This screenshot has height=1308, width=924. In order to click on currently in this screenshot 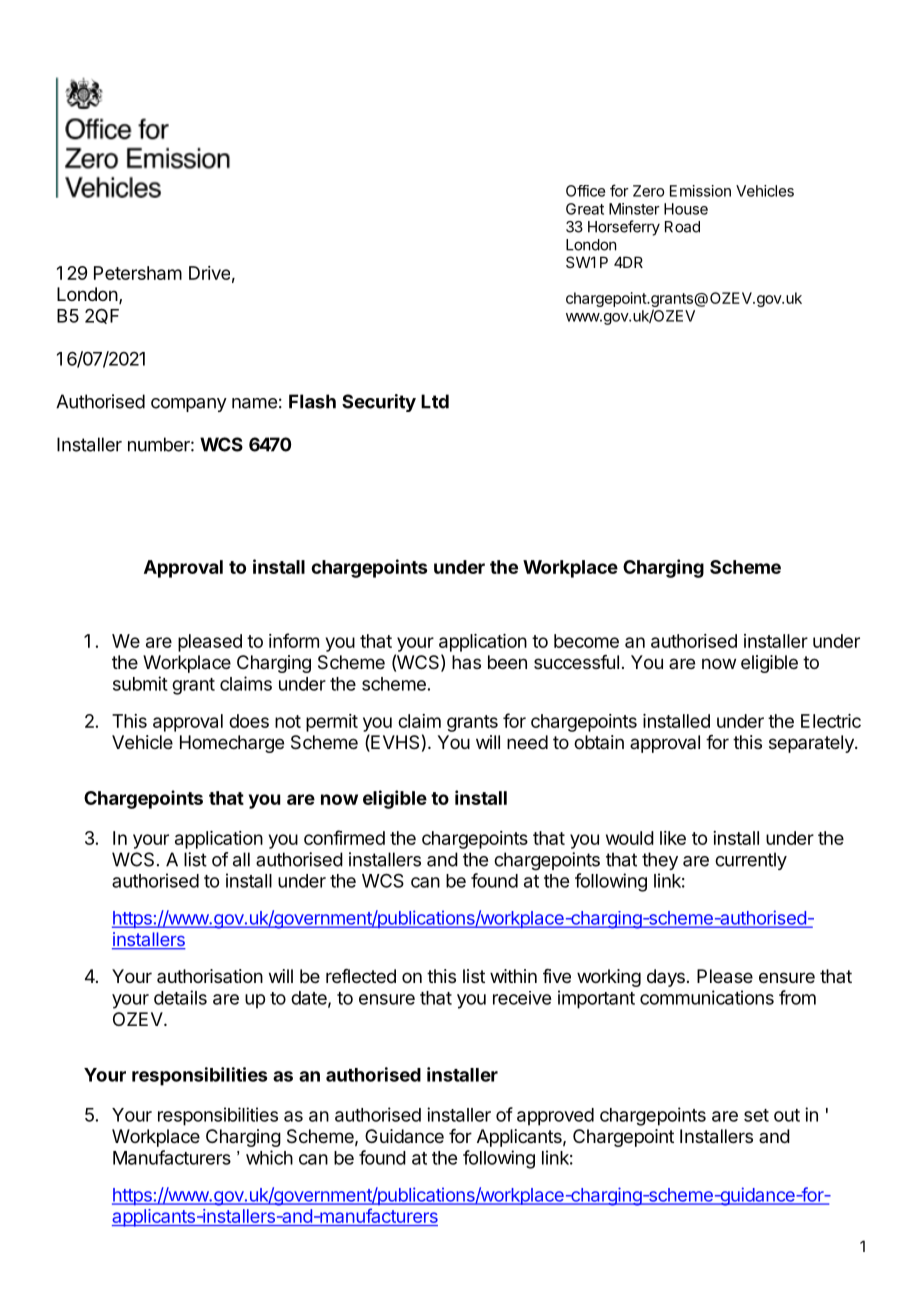, I will do `click(751, 861)`.
